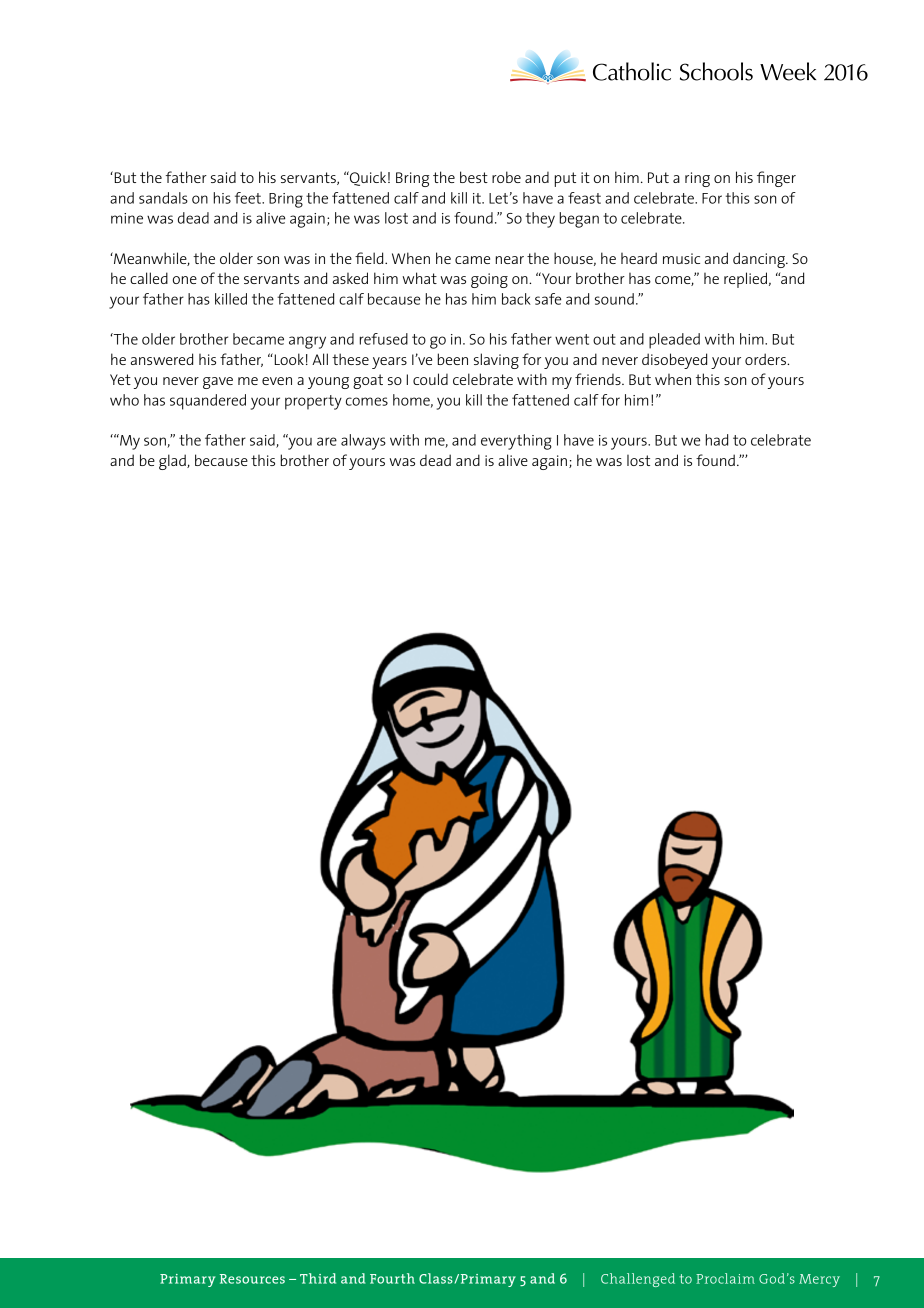 The image size is (924, 1308). What do you see at coordinates (474, 177) in the screenshot?
I see `best` at bounding box center [474, 177].
